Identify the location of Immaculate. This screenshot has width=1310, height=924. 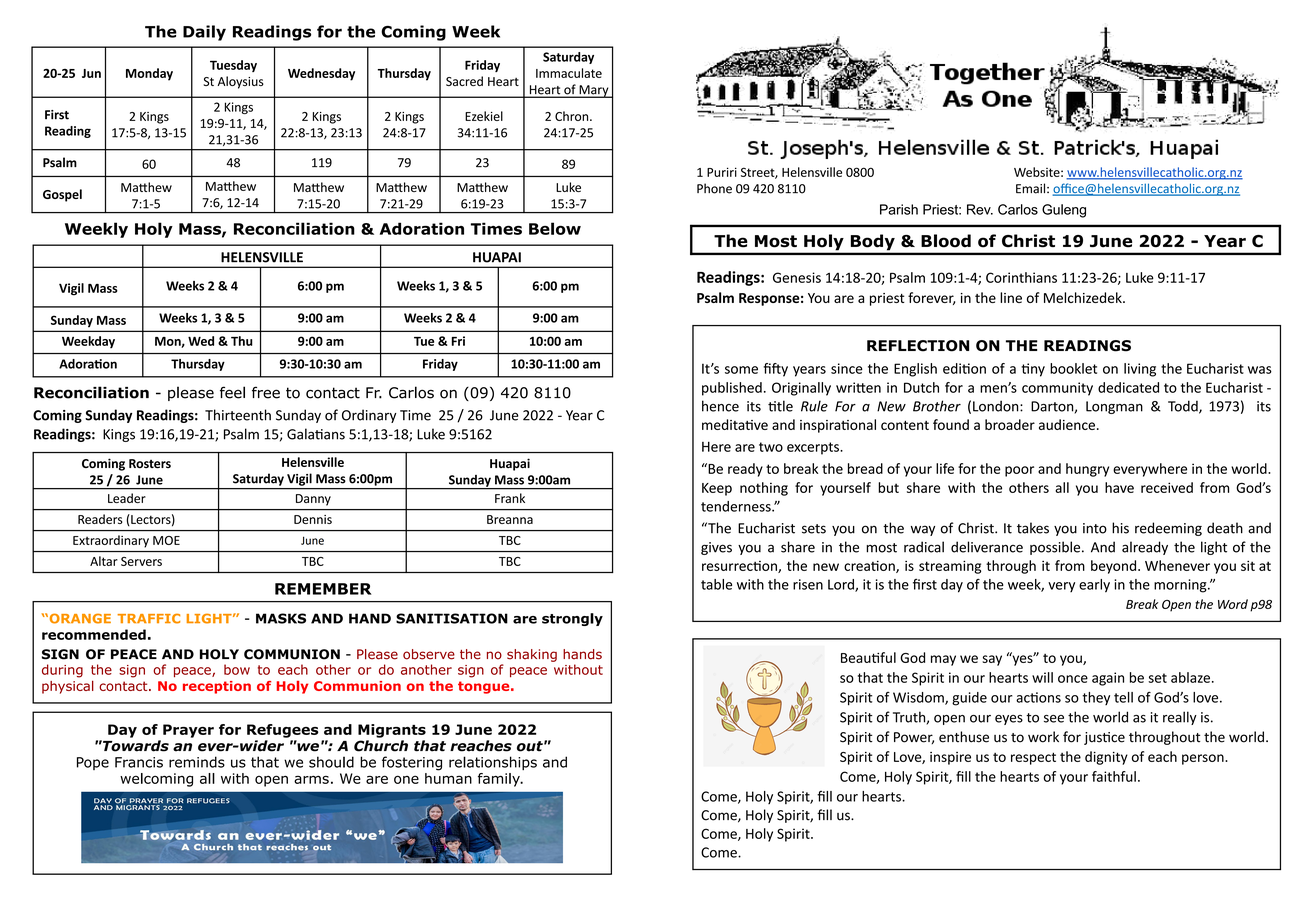
(569, 73).
